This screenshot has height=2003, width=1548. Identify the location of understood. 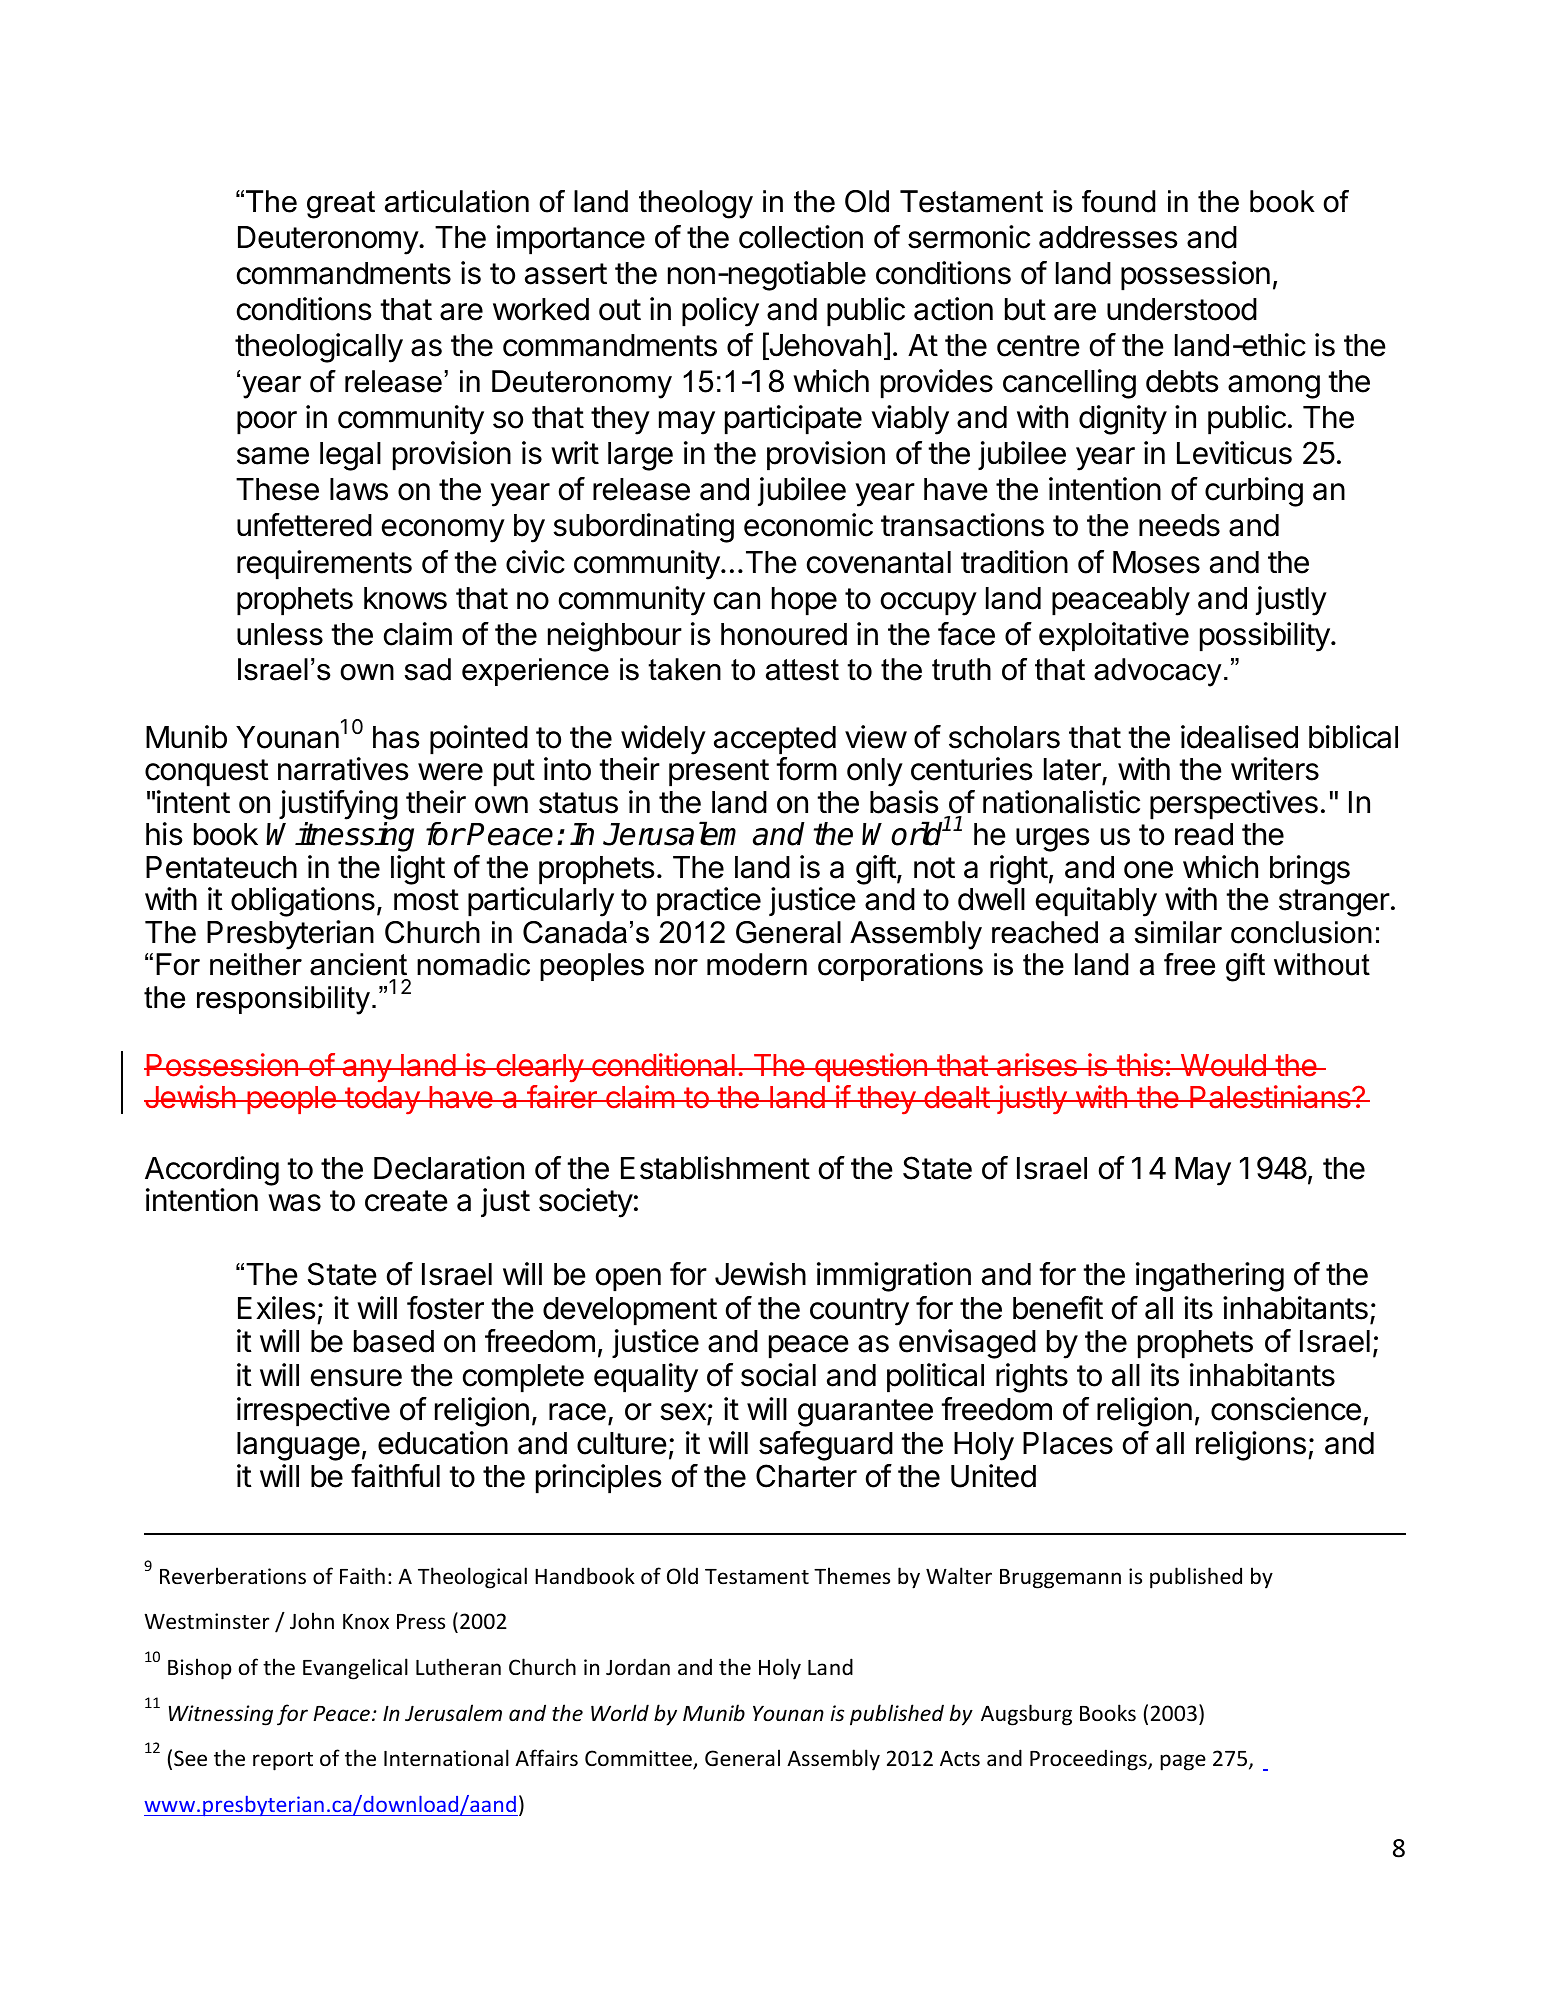
(1182, 309).
